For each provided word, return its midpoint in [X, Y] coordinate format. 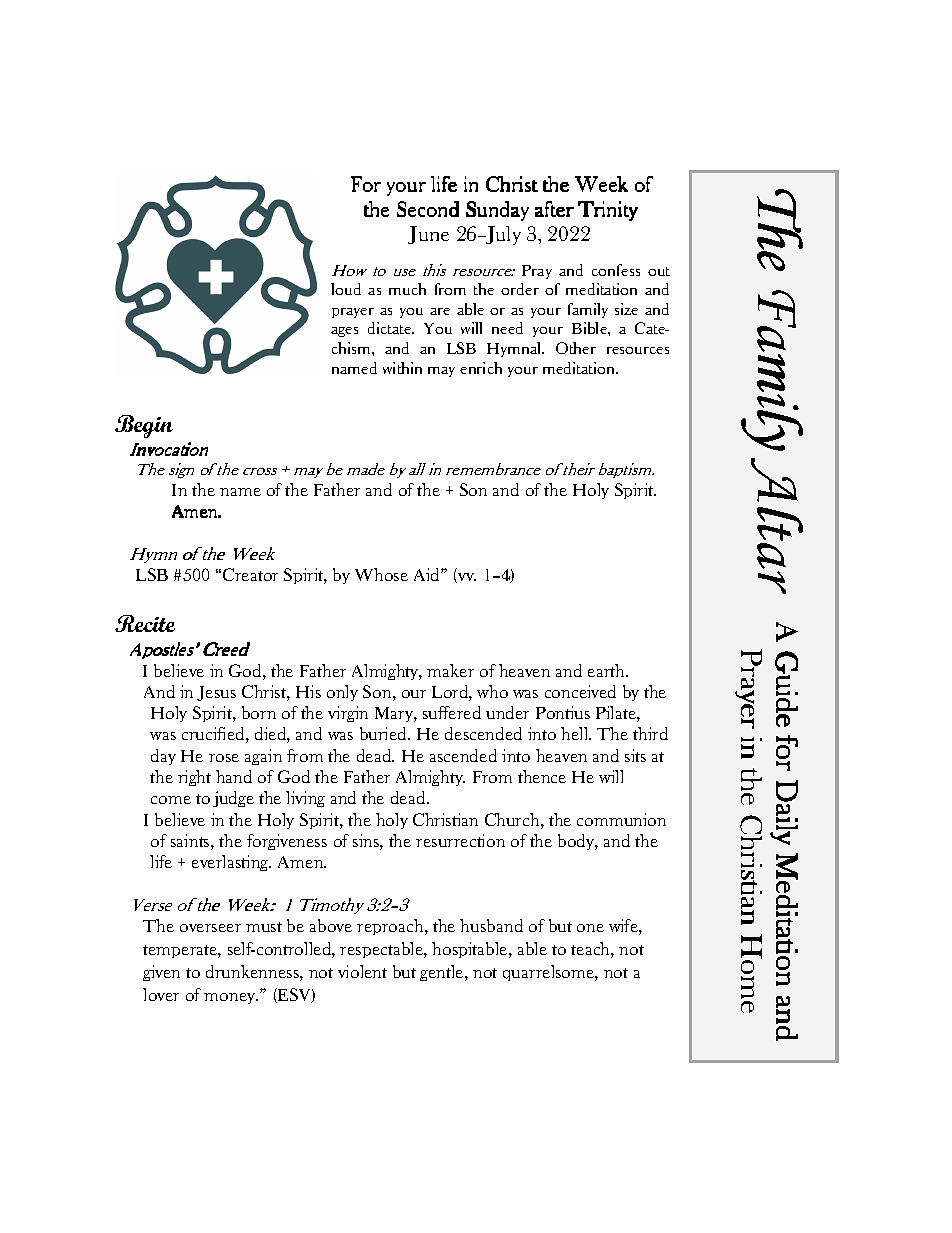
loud [346, 289]
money [231, 998]
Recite [145, 623]
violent [362, 971]
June [428, 235]
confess [616, 270]
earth [608, 670]
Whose [381, 574]
